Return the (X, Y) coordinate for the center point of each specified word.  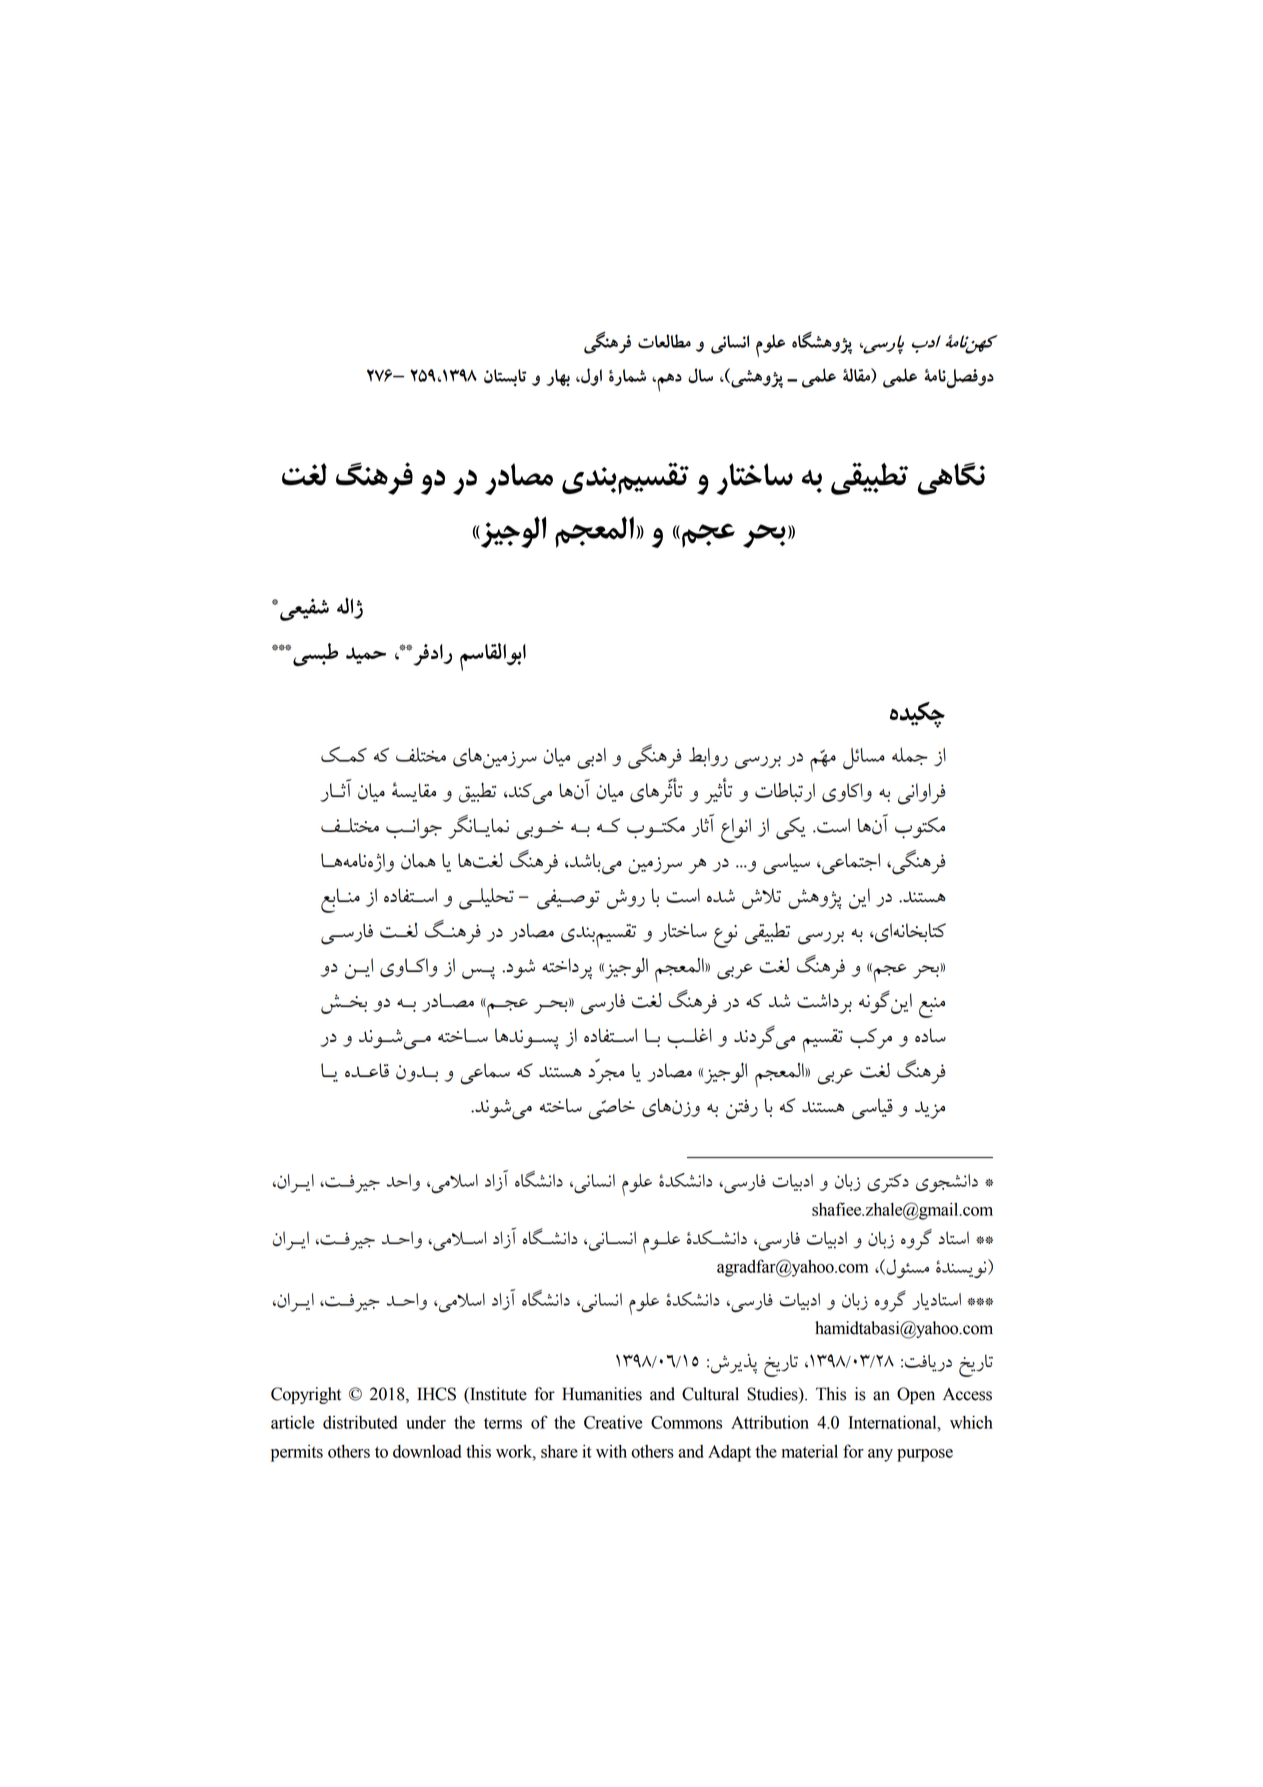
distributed (360, 1422)
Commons (686, 1422)
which (971, 1422)
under (426, 1422)
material (810, 1451)
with (611, 1451)
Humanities (602, 1394)
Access (967, 1394)
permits (297, 1453)
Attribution (770, 1422)
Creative (613, 1422)
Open (916, 1395)
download (427, 1451)
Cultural (710, 1394)
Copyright (306, 1395)
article (292, 1422)
